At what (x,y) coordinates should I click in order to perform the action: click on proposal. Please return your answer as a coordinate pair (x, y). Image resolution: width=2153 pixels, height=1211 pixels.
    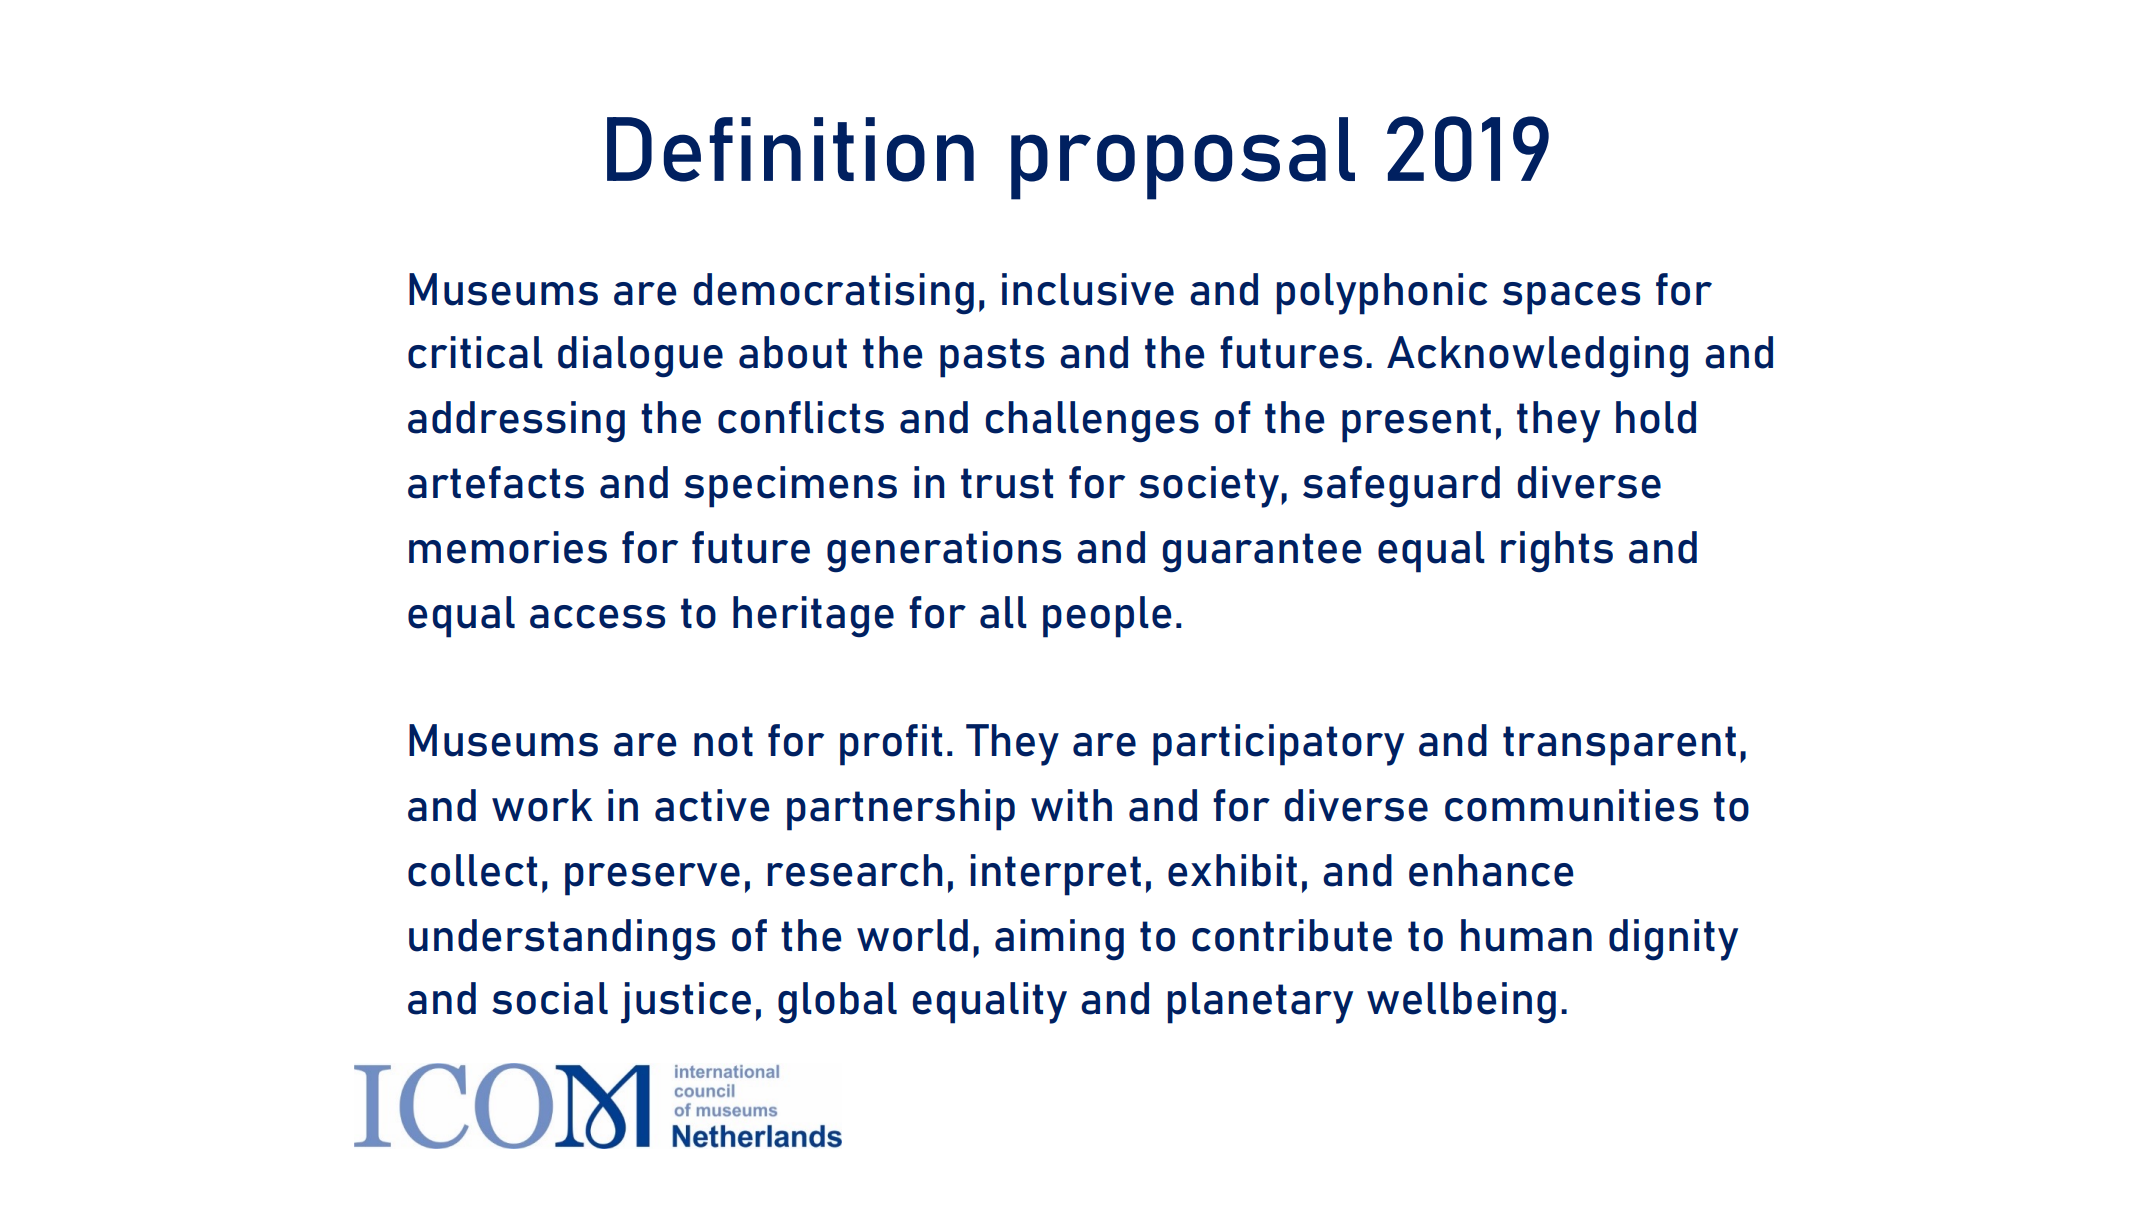
    Looking at the image, I should click on (1183, 158).
